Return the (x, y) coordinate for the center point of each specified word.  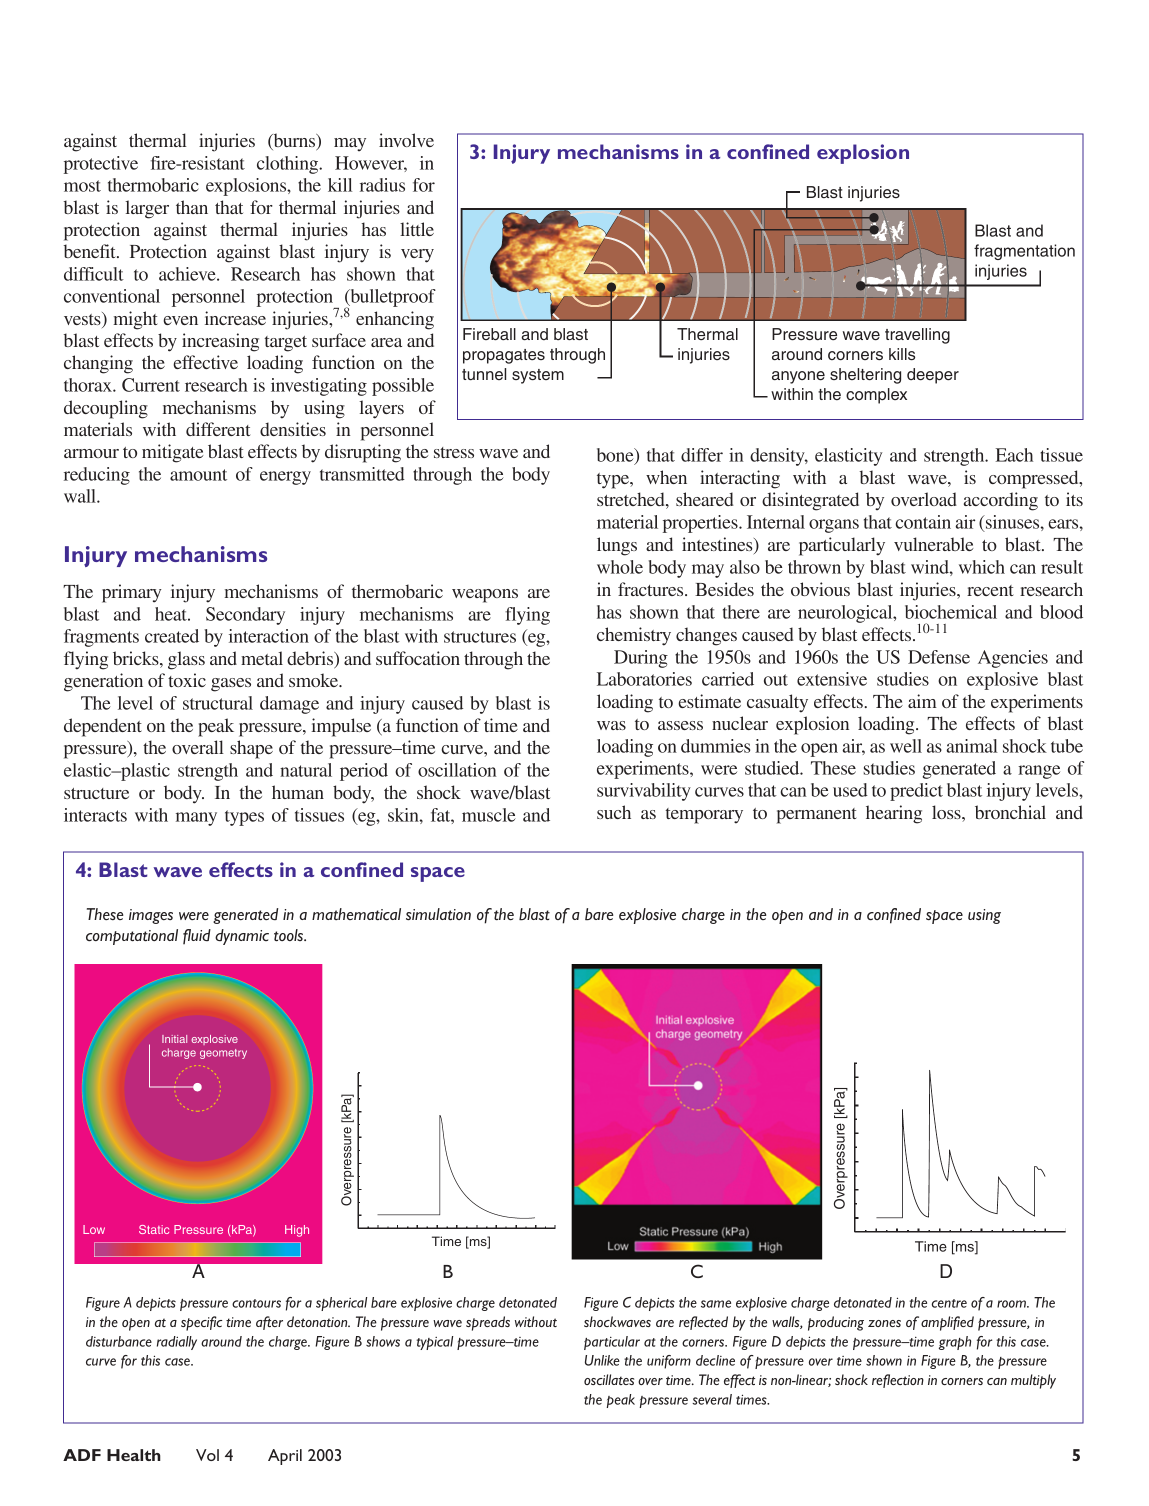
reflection (898, 1381)
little (417, 229)
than (192, 207)
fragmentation (1024, 252)
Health (134, 1455)
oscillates (609, 1379)
